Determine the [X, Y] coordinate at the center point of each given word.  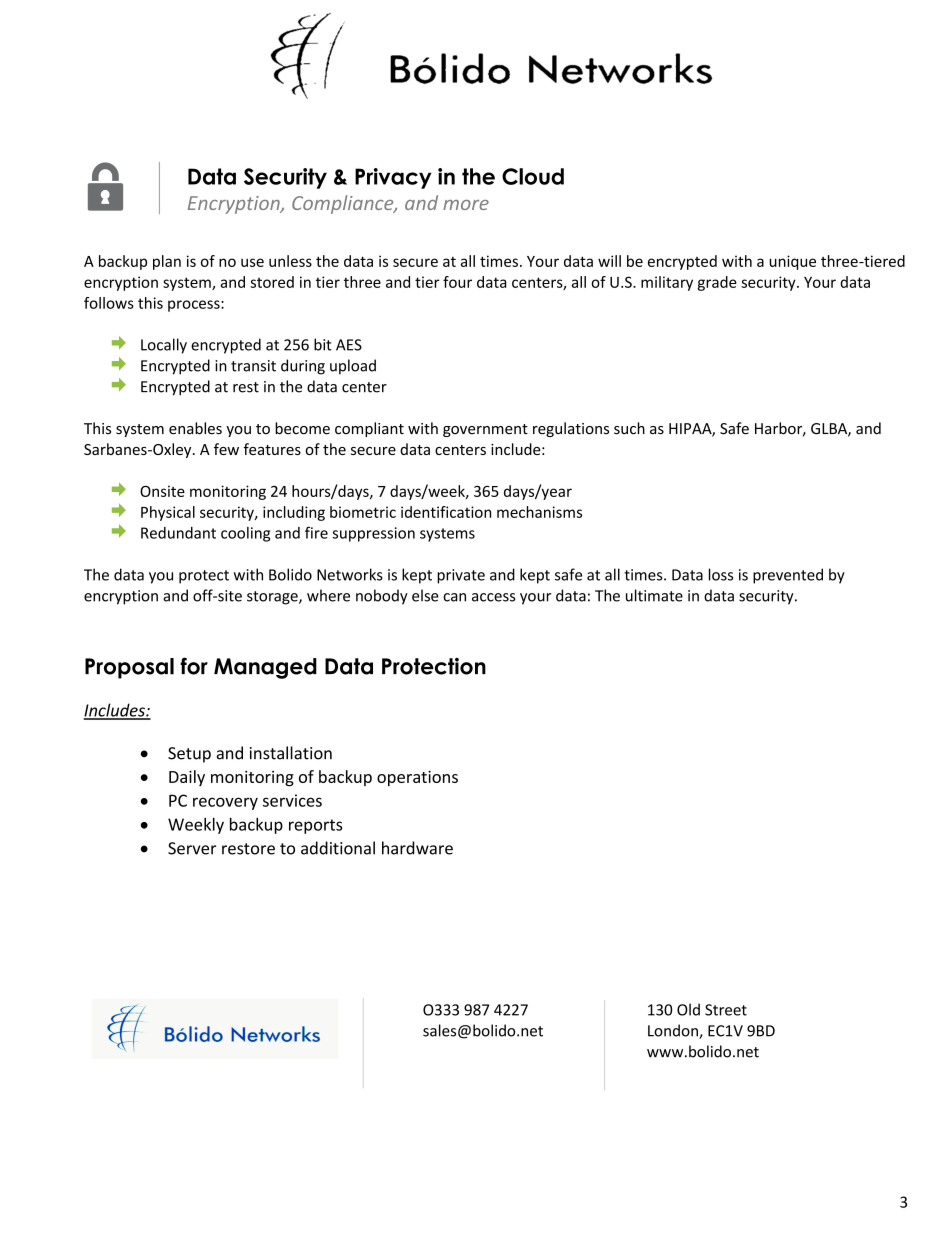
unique [792, 262]
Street [726, 1010]
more [466, 205]
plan [167, 262]
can [454, 597]
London [674, 1031]
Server [192, 848]
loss [721, 574]
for [194, 666]
